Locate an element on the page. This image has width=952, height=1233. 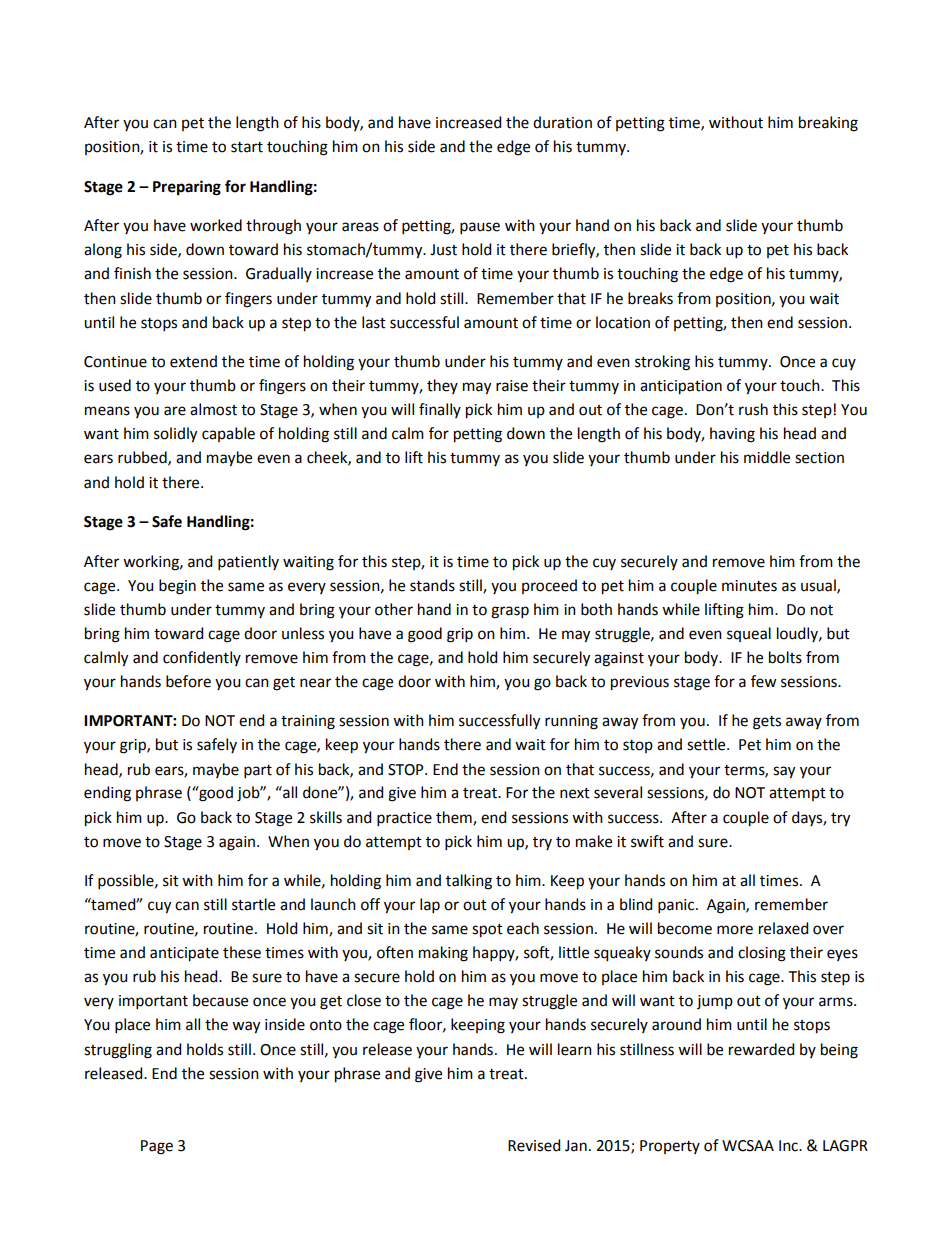
breaking is located at coordinates (828, 124).
